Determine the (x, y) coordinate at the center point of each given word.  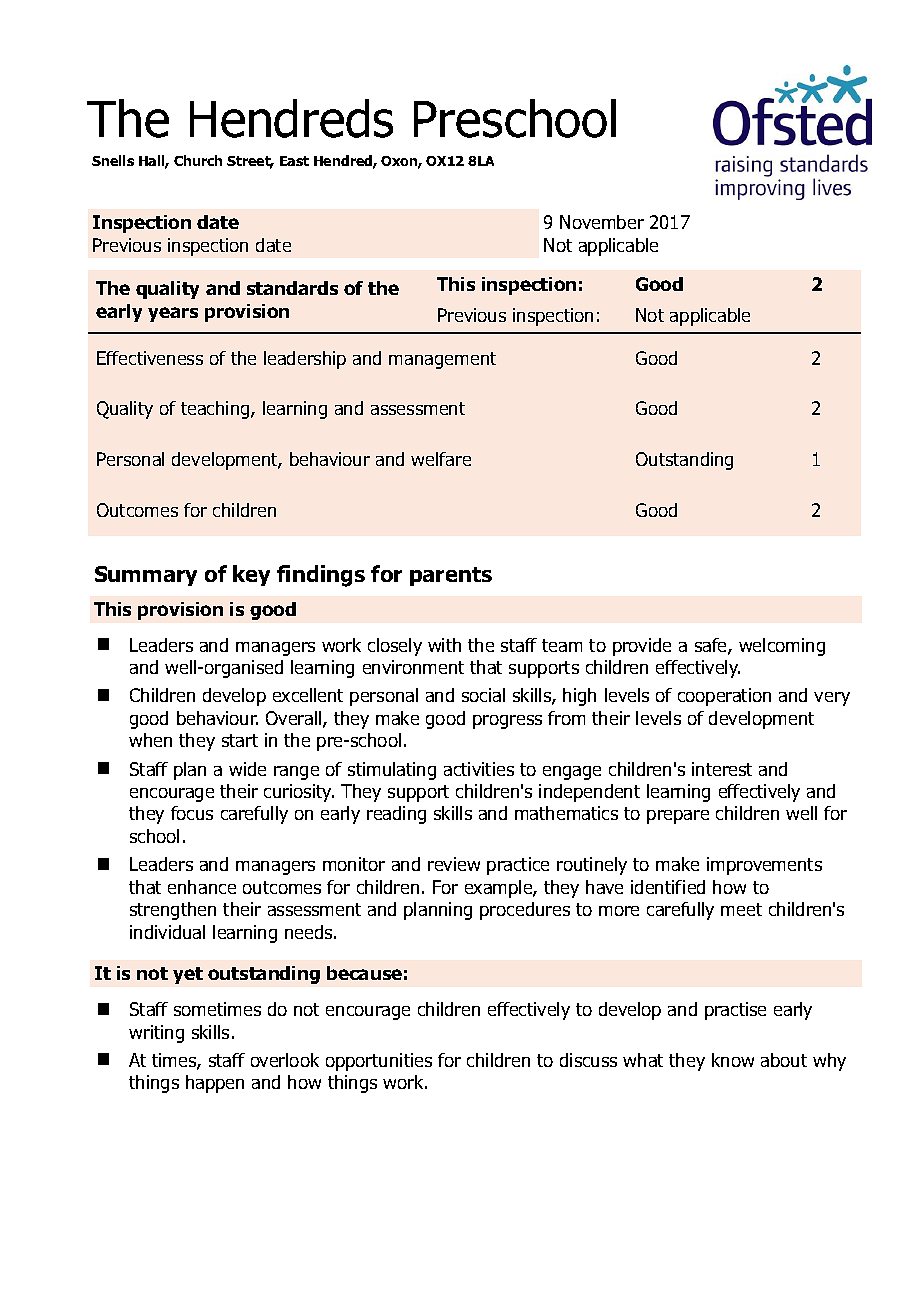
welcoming (782, 647)
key (251, 575)
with (444, 645)
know (733, 1060)
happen (215, 1084)
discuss (588, 1060)
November (602, 222)
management (442, 360)
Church (198, 160)
